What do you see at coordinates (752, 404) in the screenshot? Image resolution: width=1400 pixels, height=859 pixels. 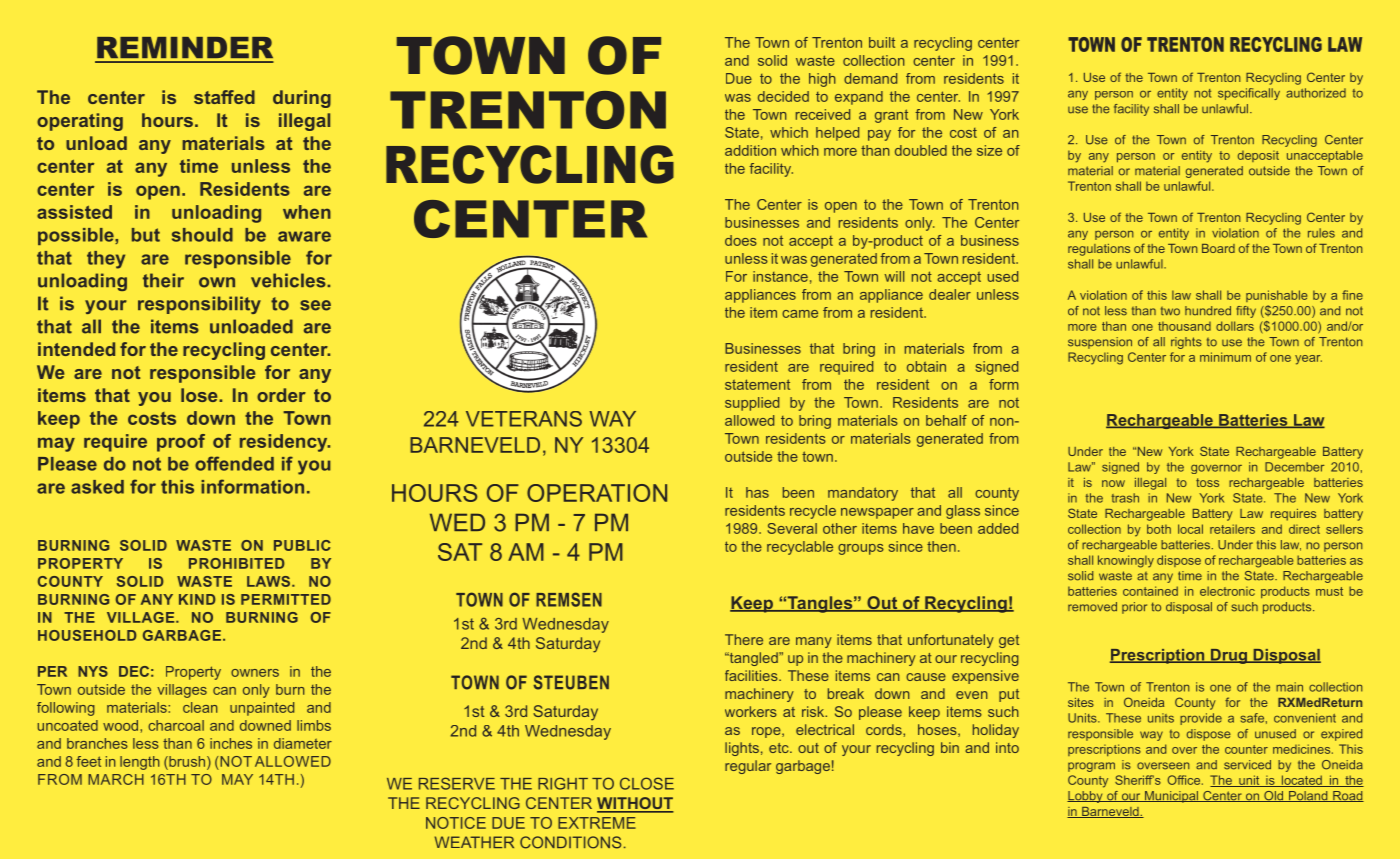 I see `supplied` at bounding box center [752, 404].
